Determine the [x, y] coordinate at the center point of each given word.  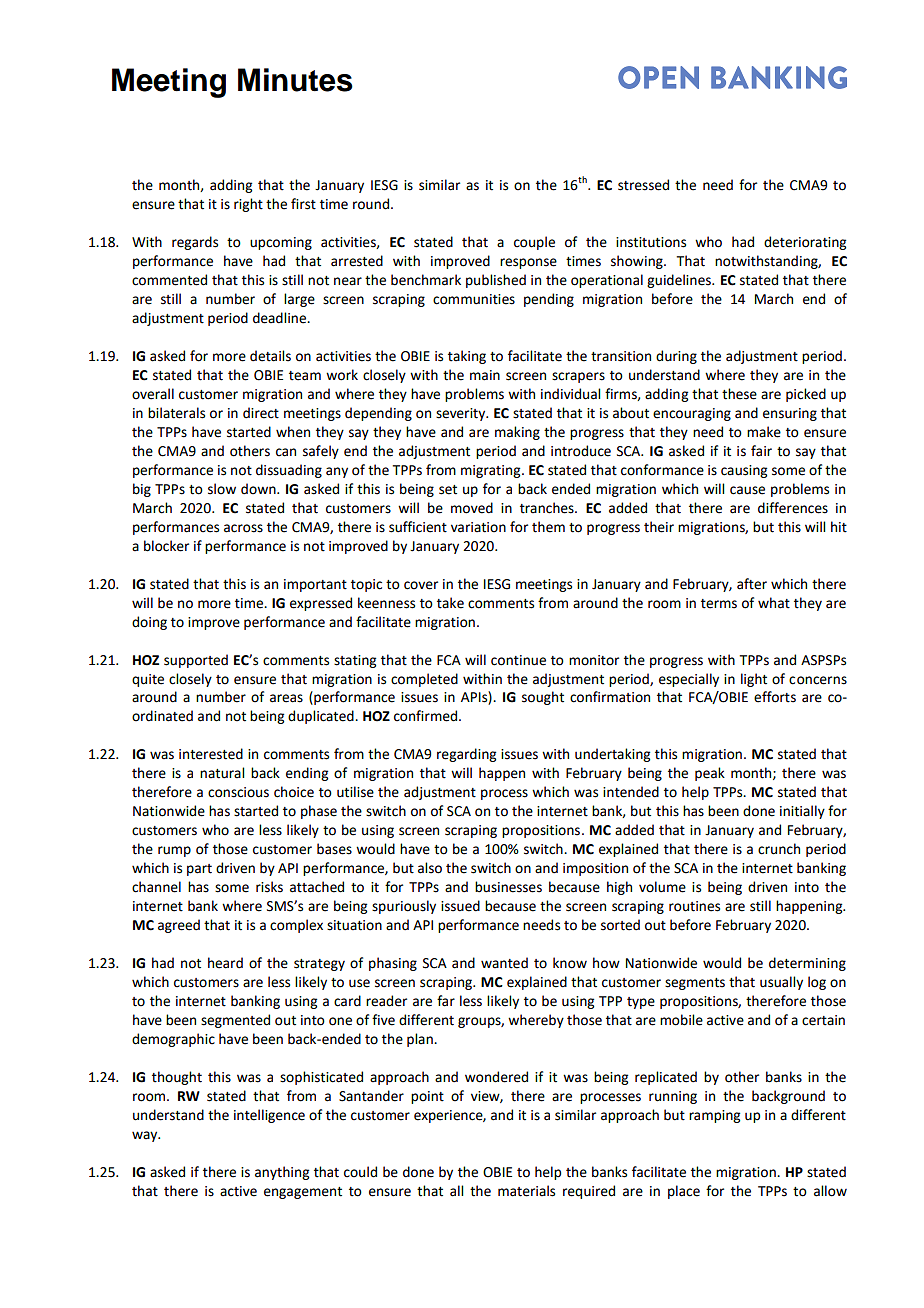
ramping [714, 1116]
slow [222, 489]
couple [534, 243]
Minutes [295, 80]
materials [526, 1191]
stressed [643, 185]
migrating [492, 471]
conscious [238, 792]
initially [802, 812]
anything [282, 1173]
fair [761, 451]
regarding [466, 755]
